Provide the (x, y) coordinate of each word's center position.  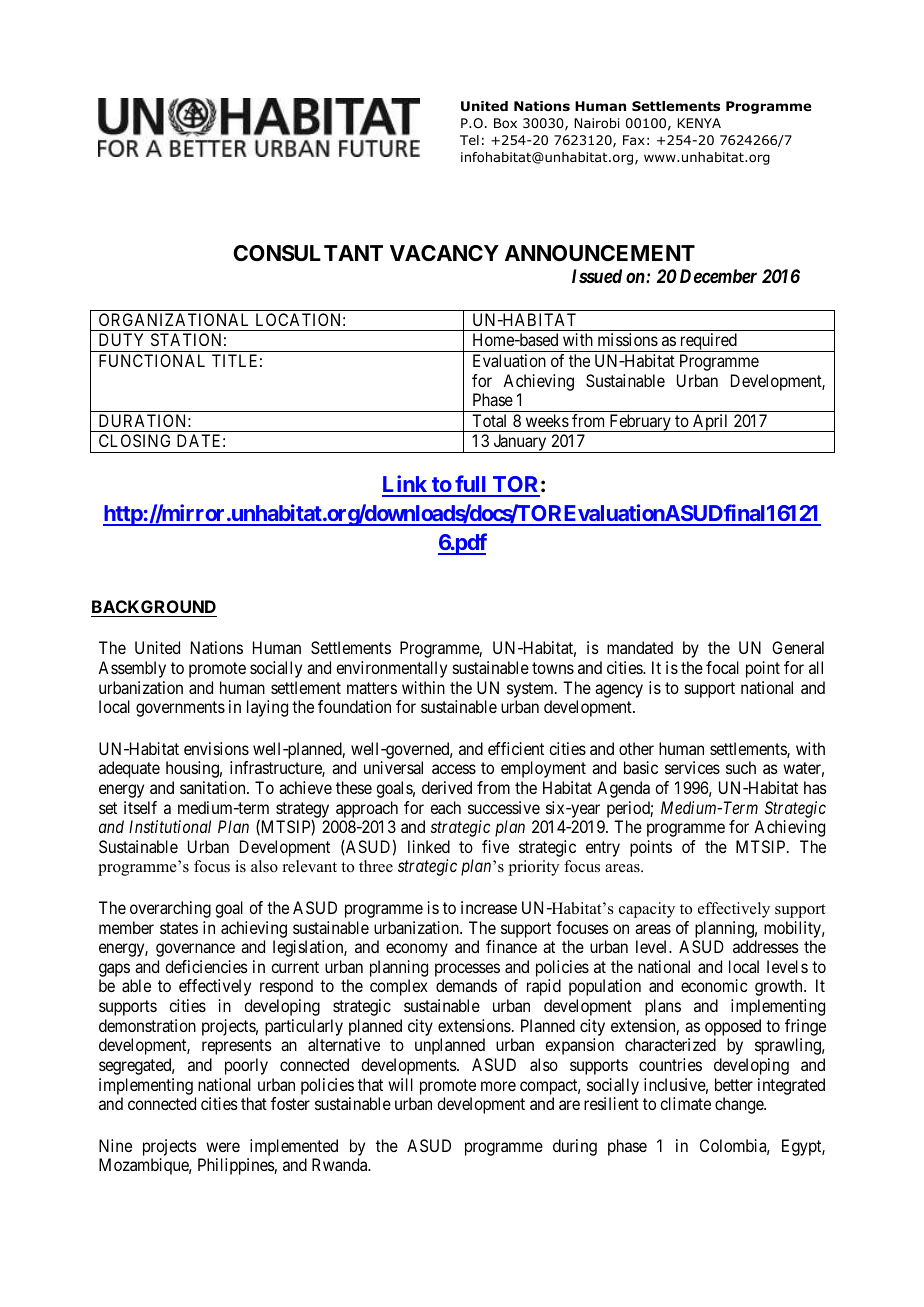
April (711, 423)
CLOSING (134, 440)
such (741, 767)
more (498, 1086)
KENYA (699, 123)
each (445, 807)
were (223, 1147)
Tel (469, 140)
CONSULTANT (308, 253)
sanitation (214, 787)
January (520, 443)
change (740, 1105)
